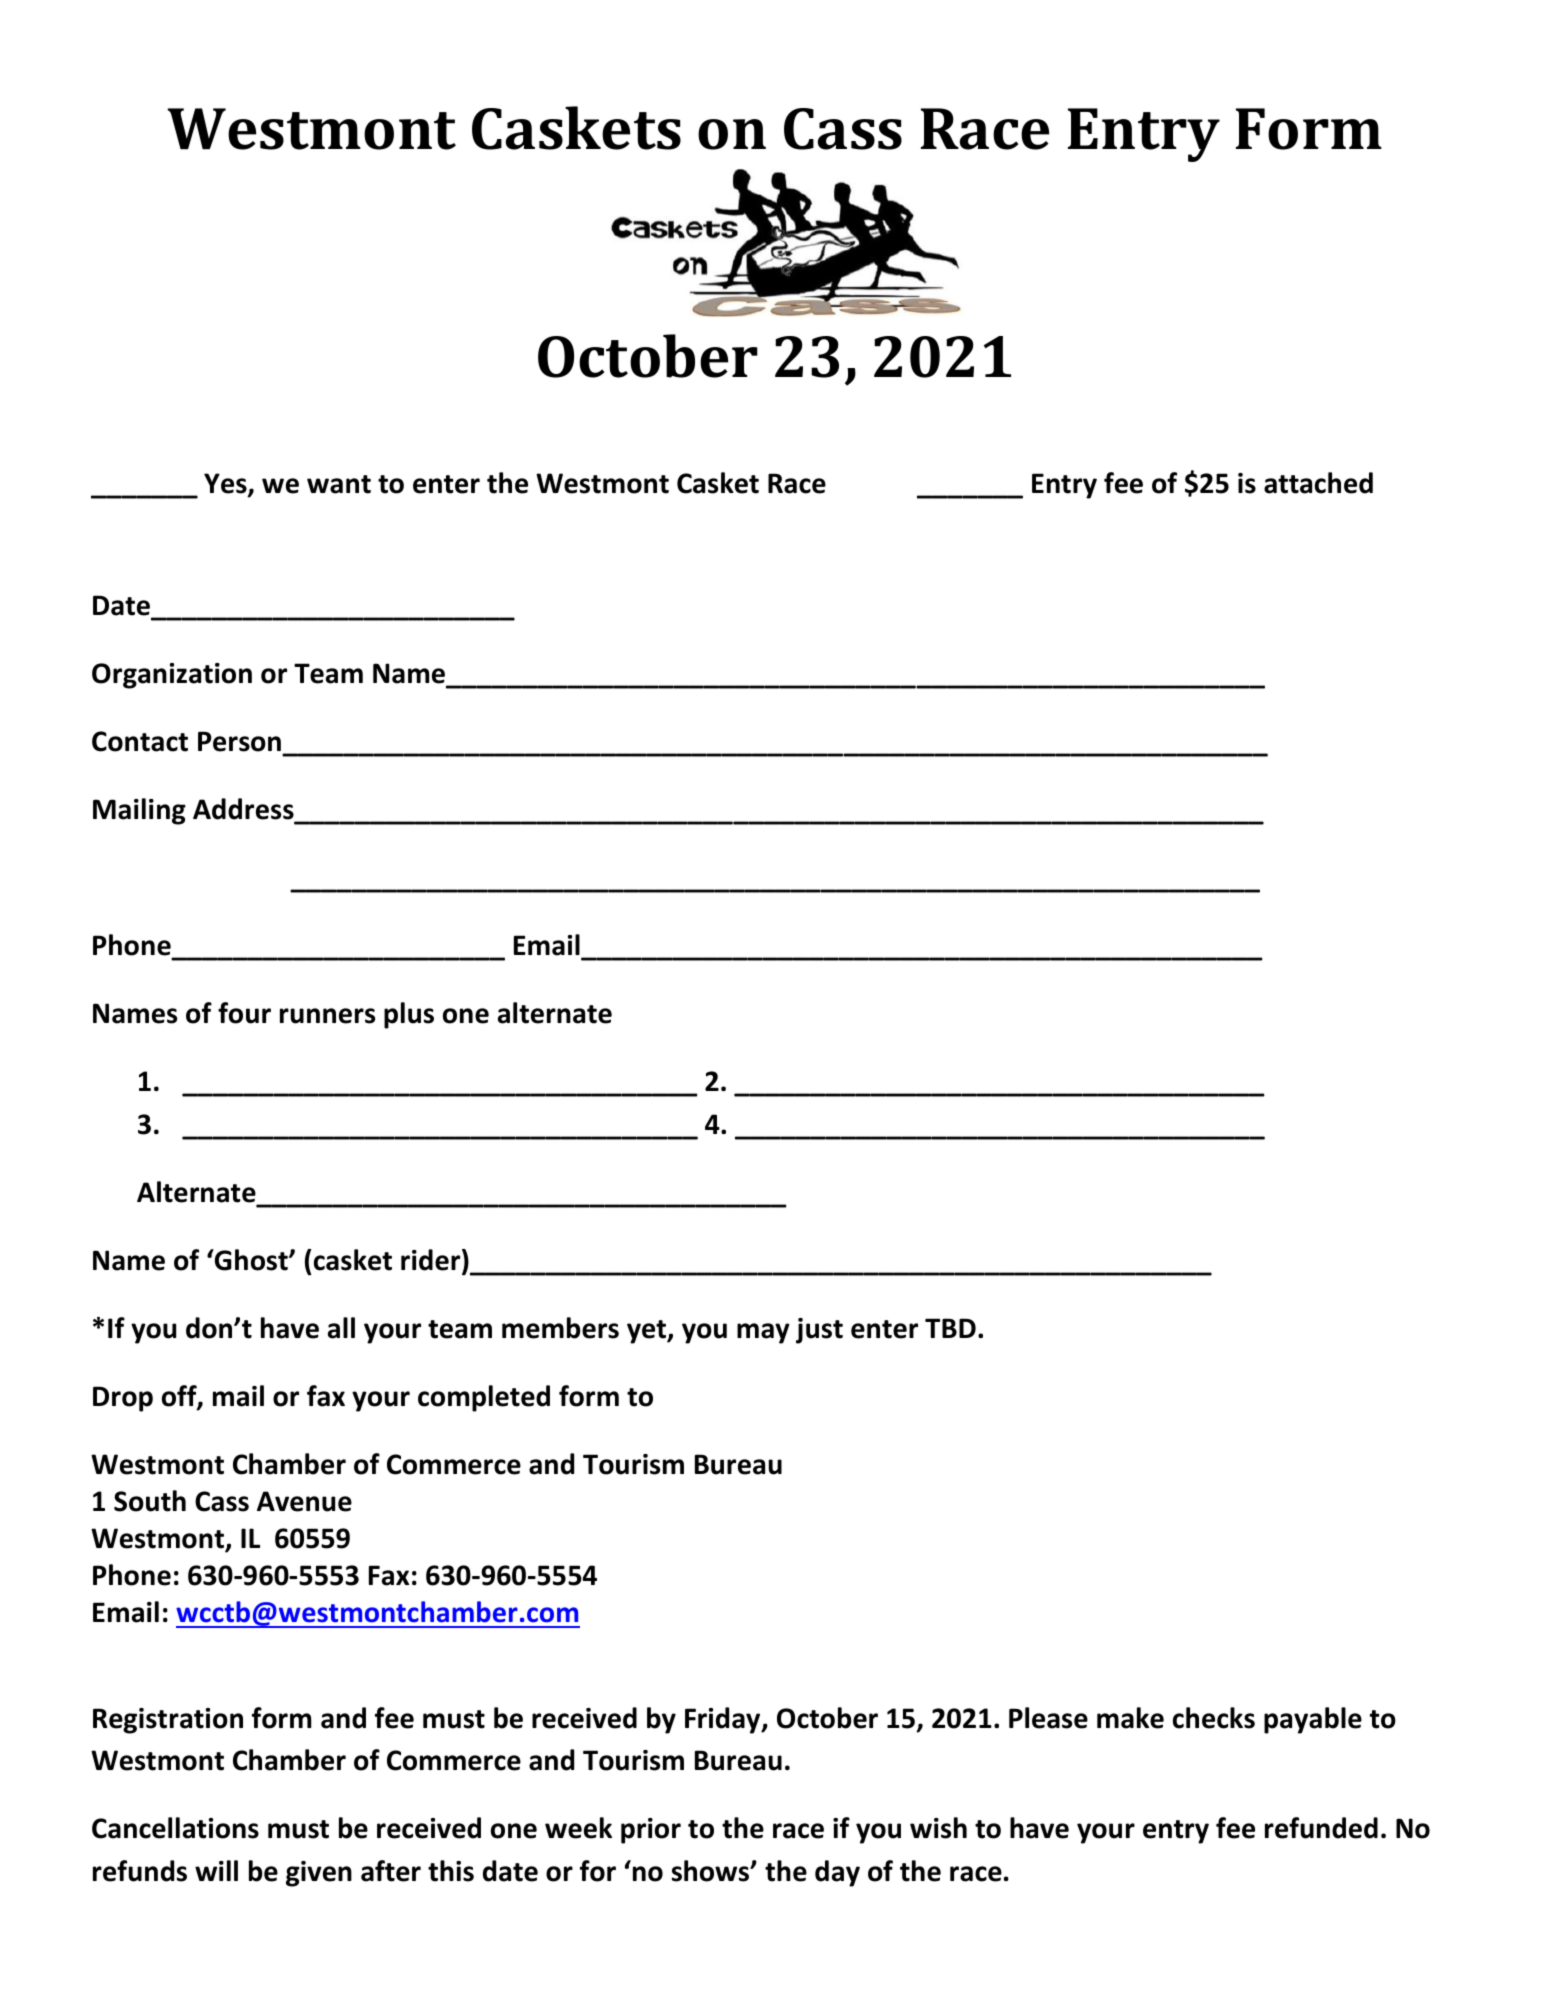  Describe the element at coordinates (950, 1328) in the screenshot. I see `TBD` at that location.
